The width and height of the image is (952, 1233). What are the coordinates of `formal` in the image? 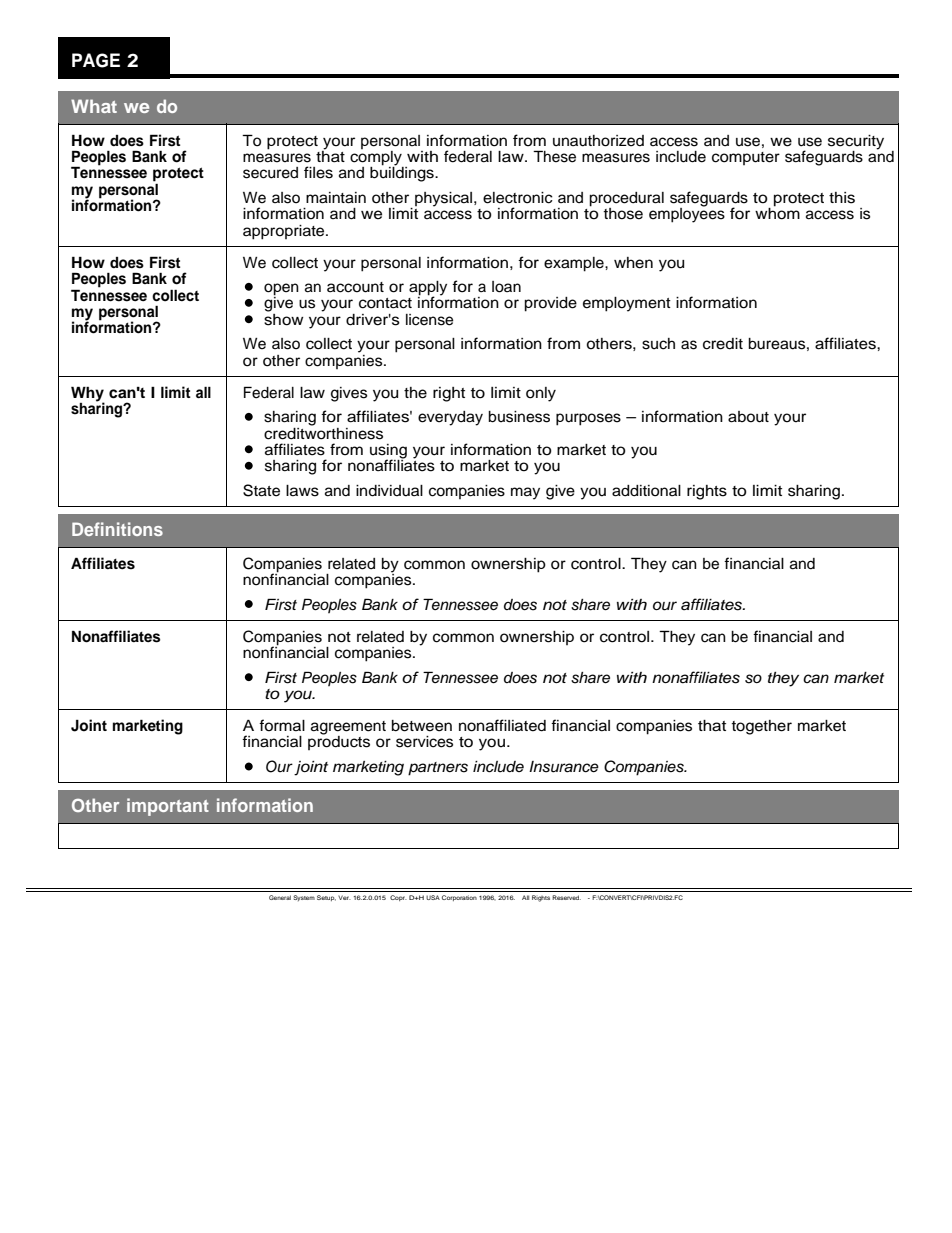 It's located at (282, 725).
